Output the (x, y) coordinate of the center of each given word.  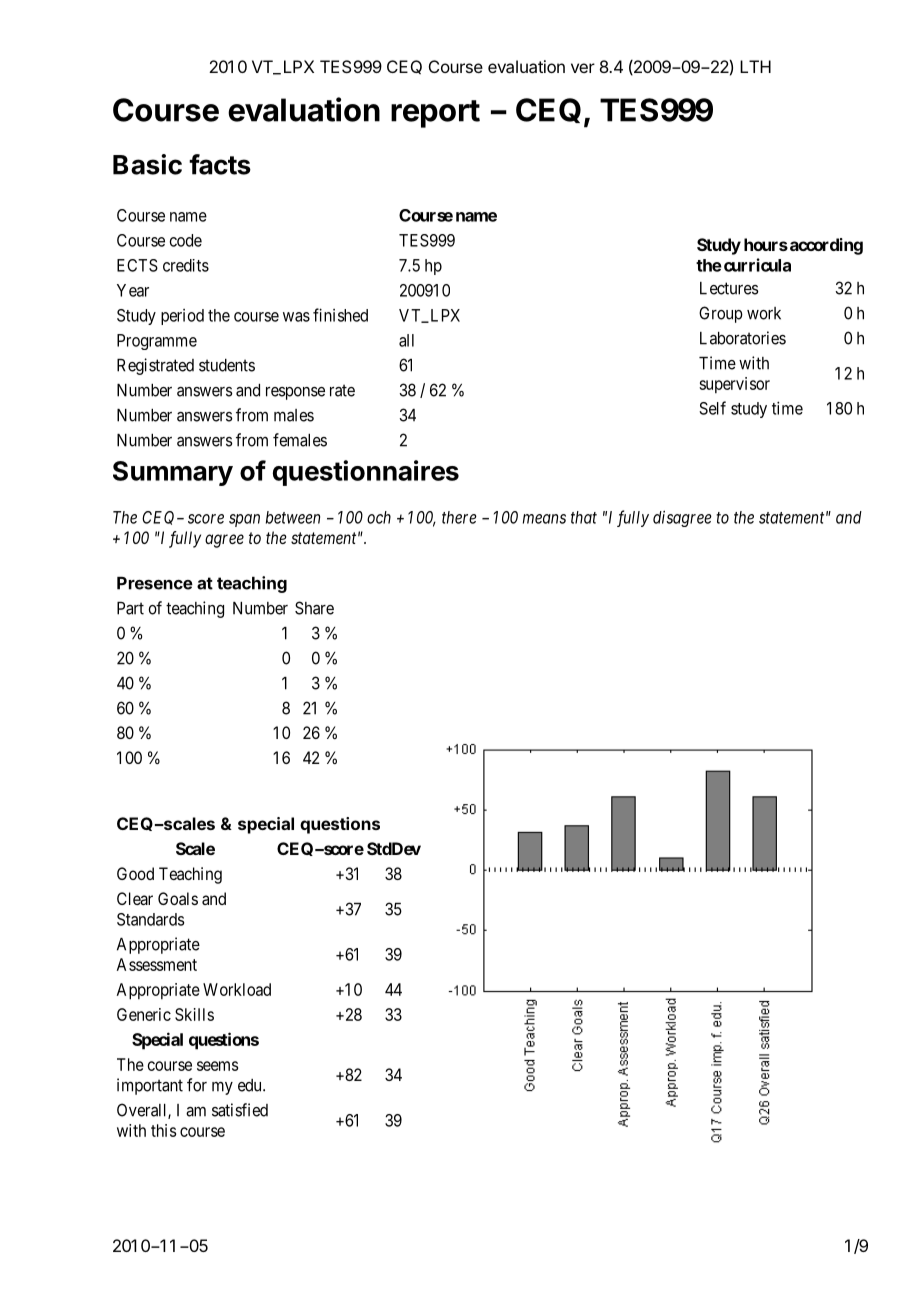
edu (251, 1085)
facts (220, 164)
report (435, 114)
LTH (755, 66)
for (197, 1085)
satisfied (240, 1110)
